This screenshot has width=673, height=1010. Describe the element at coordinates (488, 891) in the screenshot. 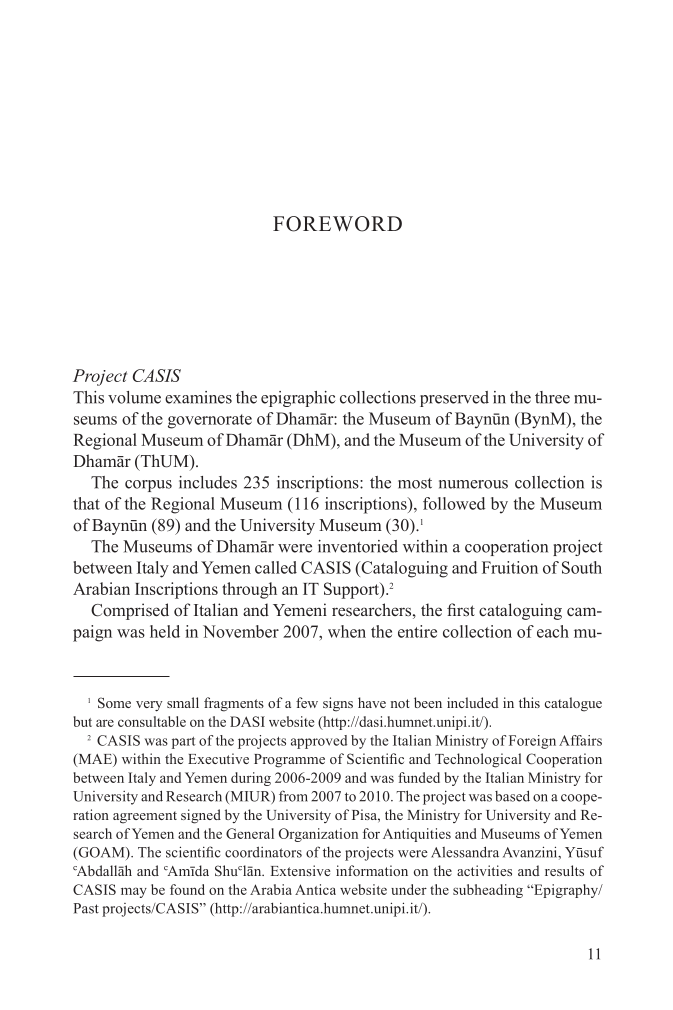

I see `subheading` at that location.
